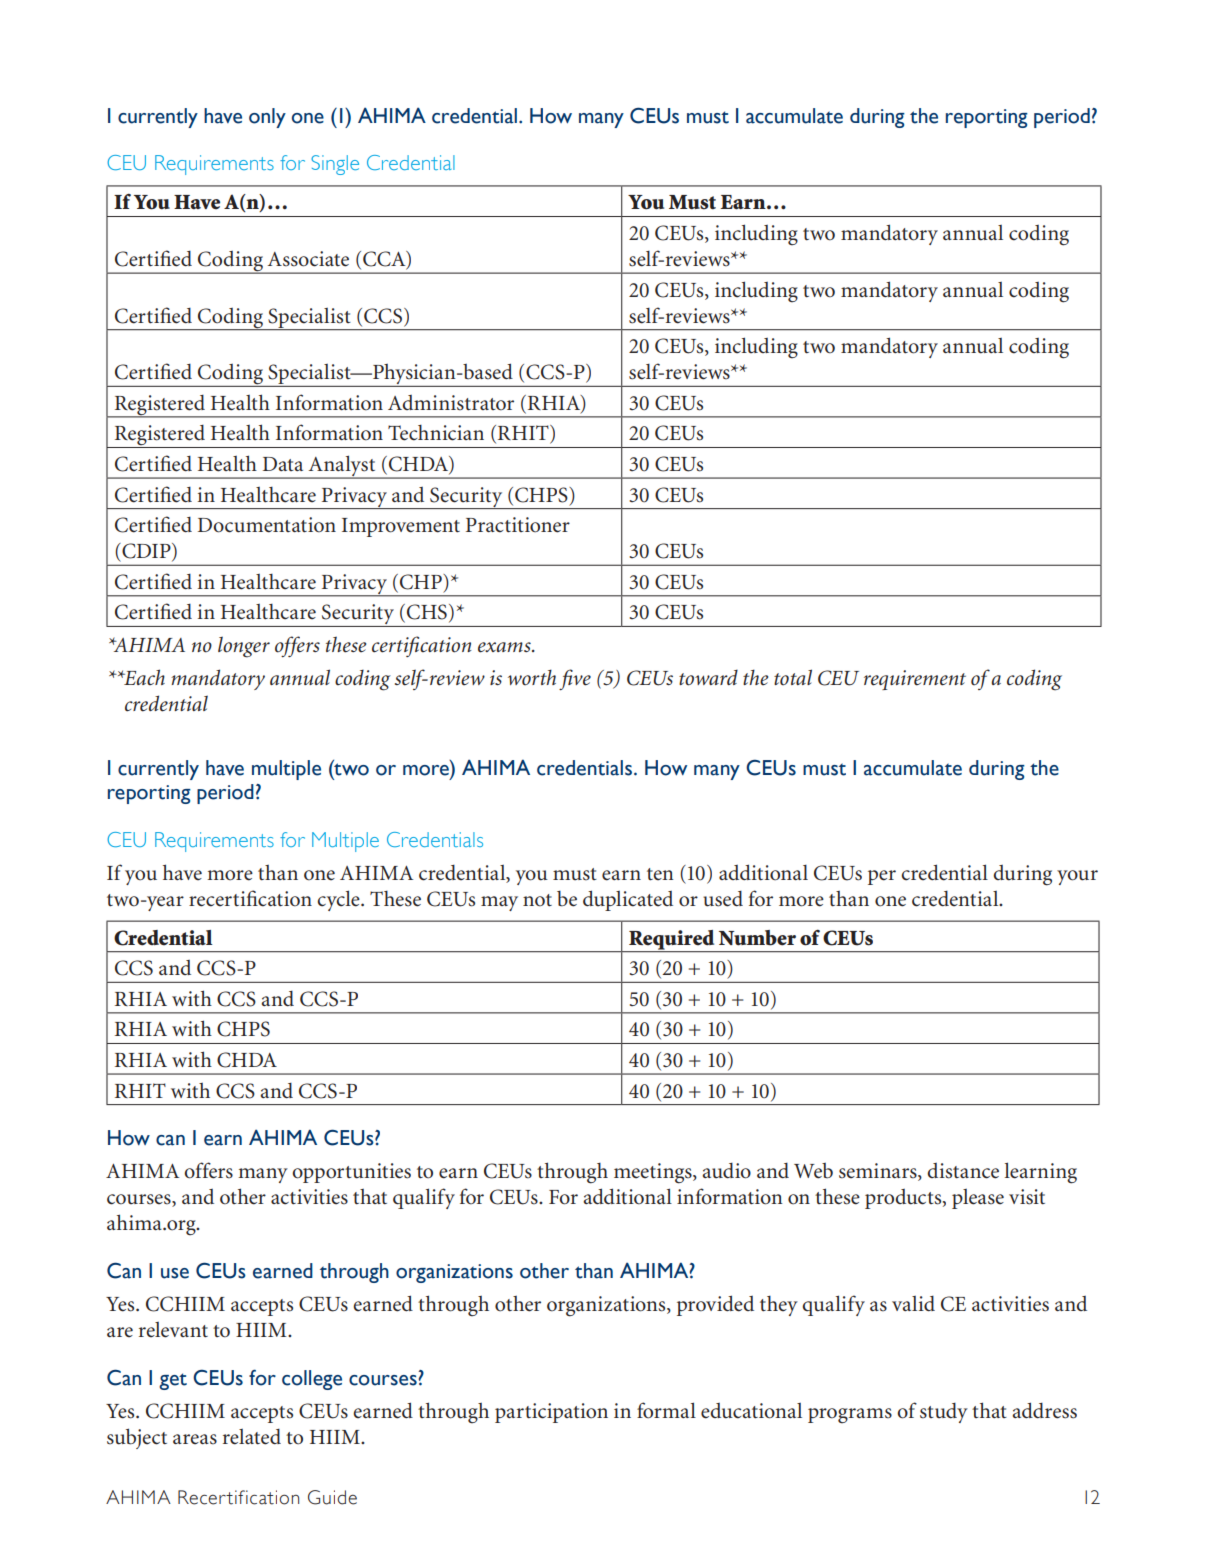 This image has width=1207, height=1561. Describe the element at coordinates (1077, 877) in the image. I see `your` at that location.
